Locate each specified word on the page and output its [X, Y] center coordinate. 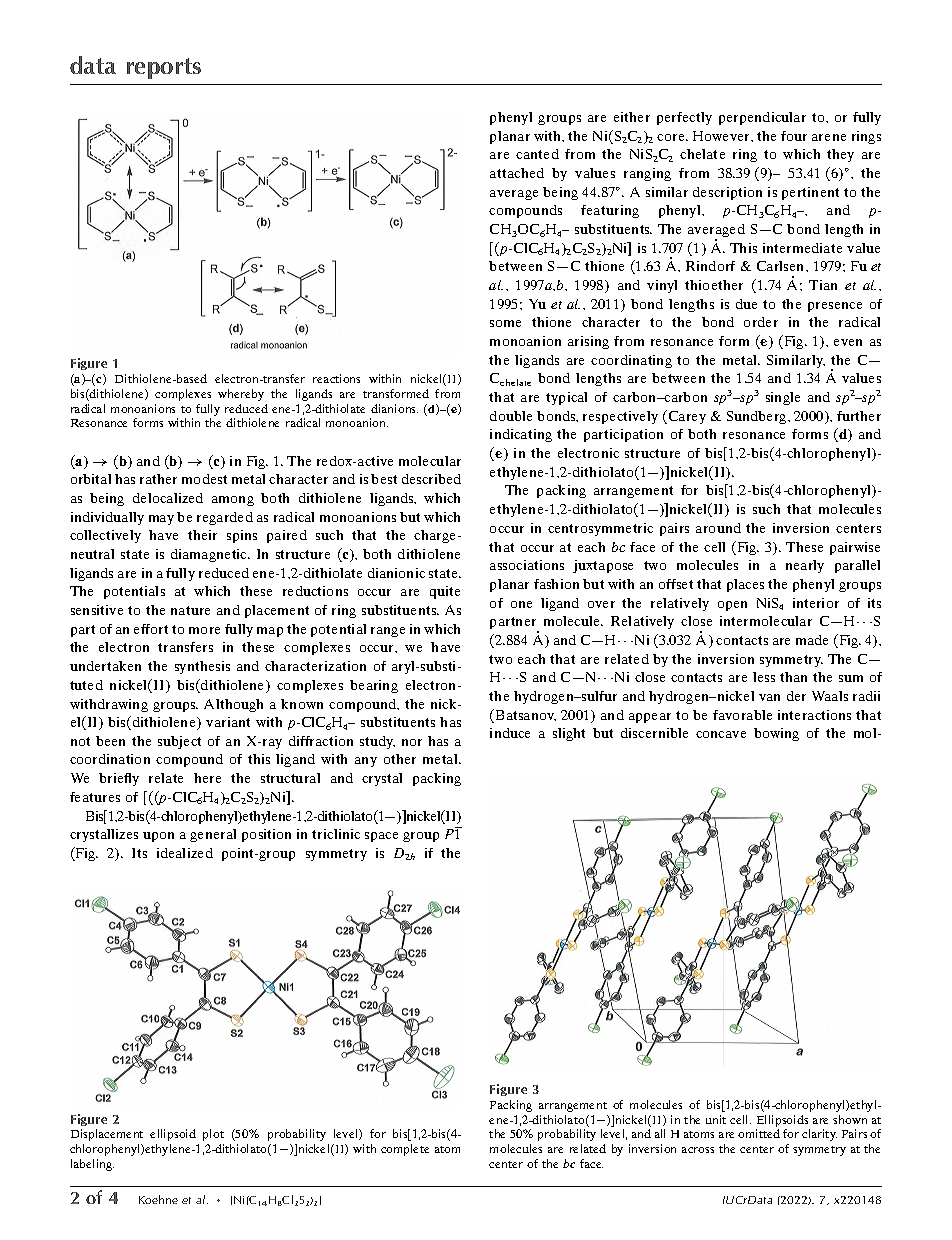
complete [405, 1150]
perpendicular [762, 118]
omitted [759, 1133]
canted [537, 154]
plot [213, 1135]
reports [164, 68]
